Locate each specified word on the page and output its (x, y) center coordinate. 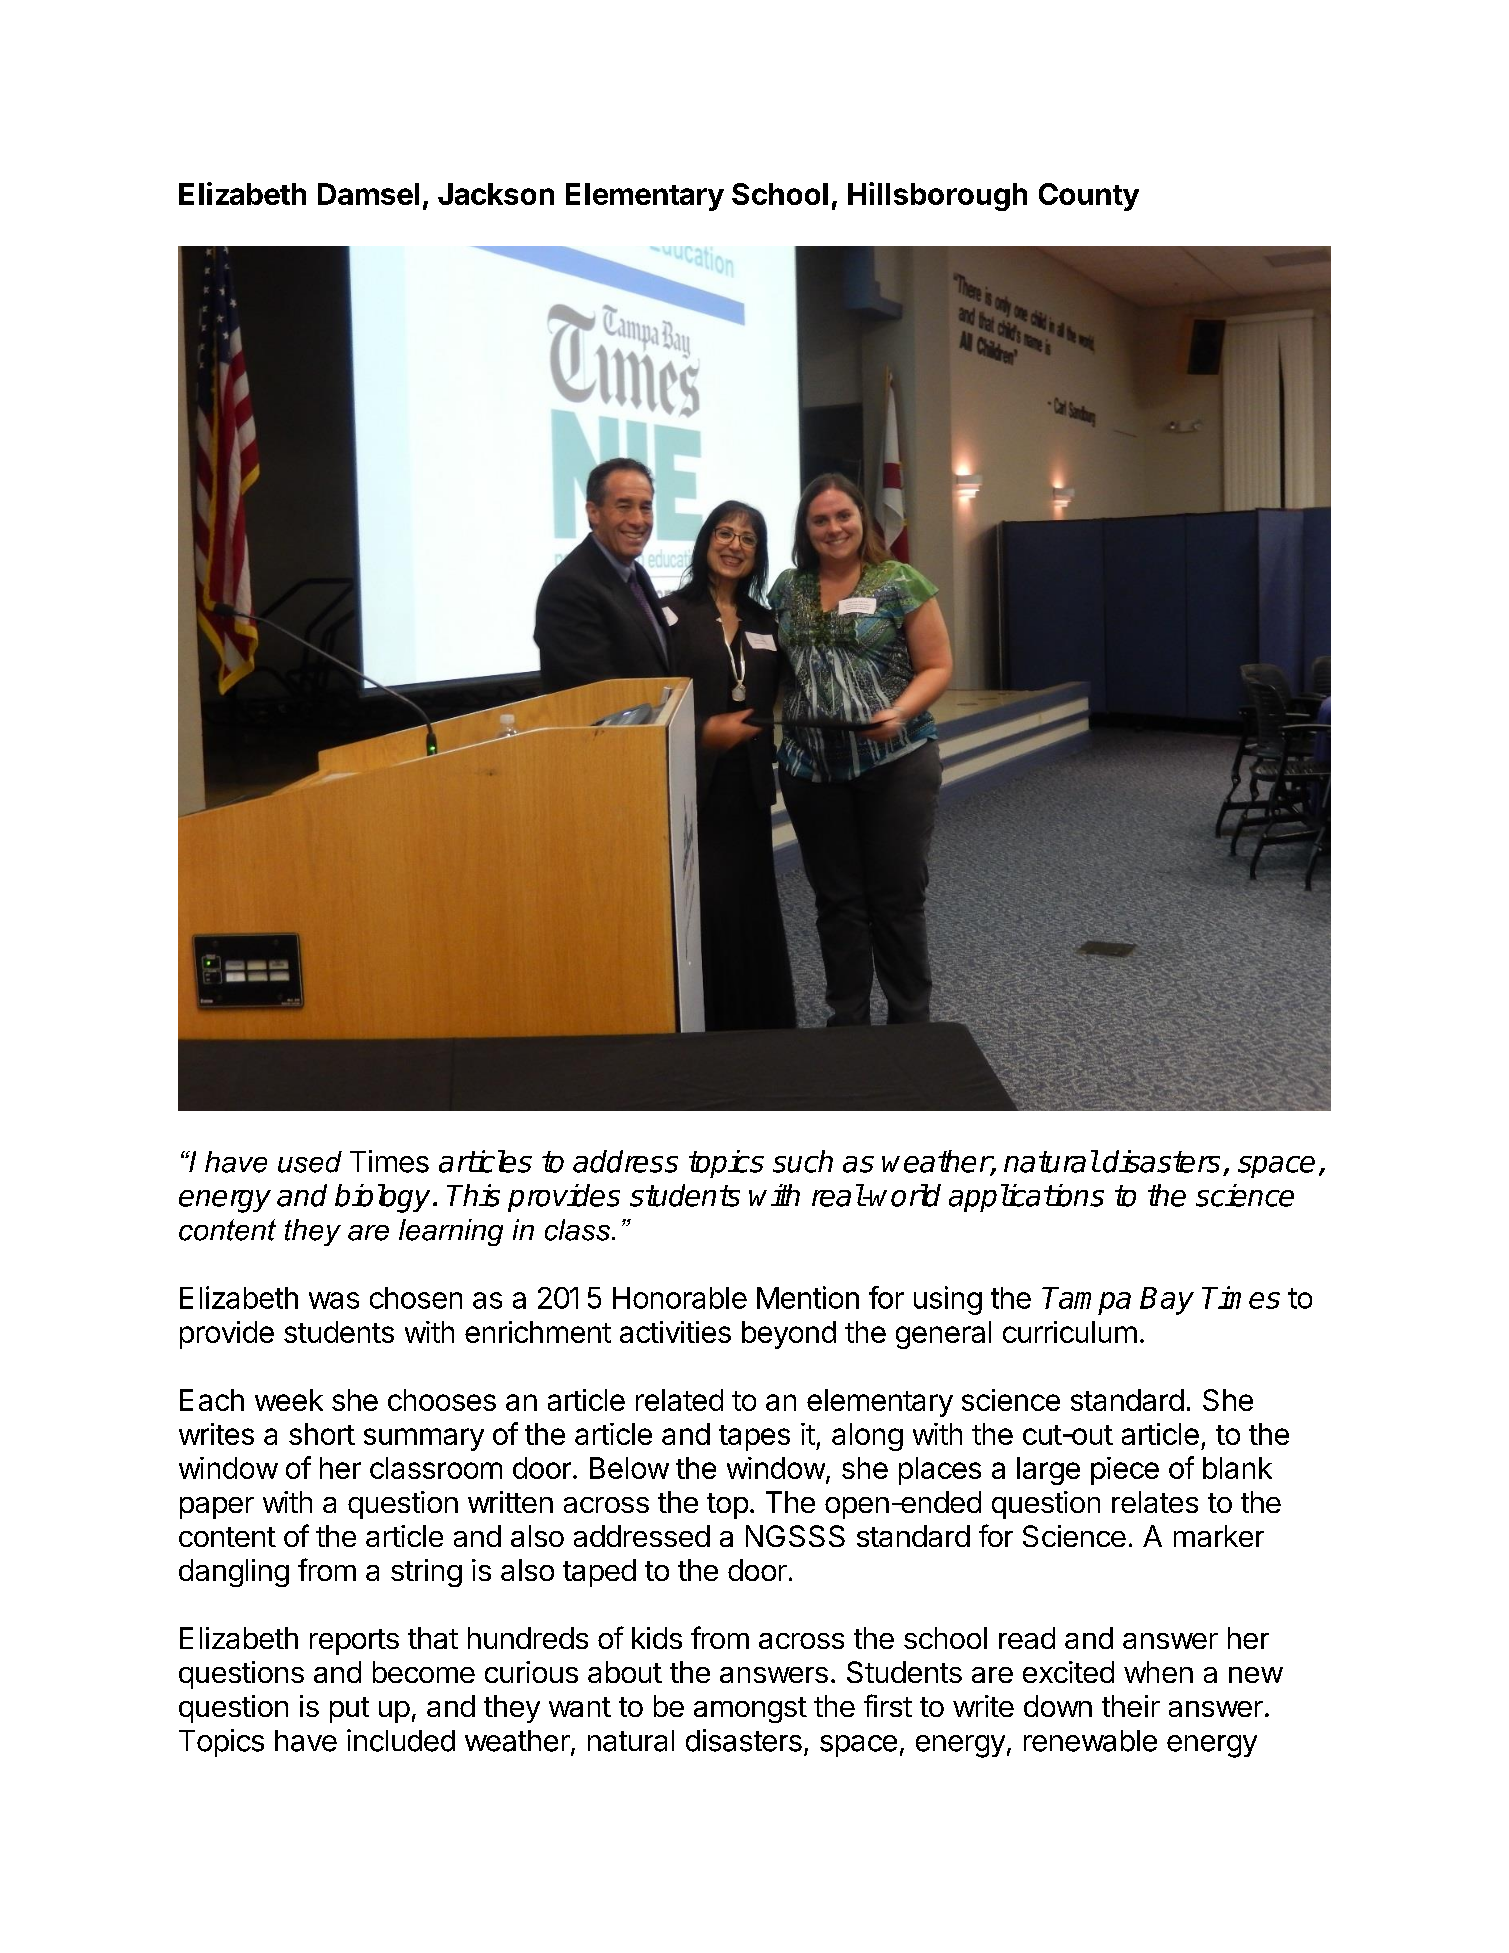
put (349, 1710)
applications (1026, 1198)
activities (675, 1332)
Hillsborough (937, 196)
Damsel (368, 194)
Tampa (1086, 1301)
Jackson (496, 194)
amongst (750, 1710)
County (1089, 197)
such (803, 1161)
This (473, 1195)
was (334, 1300)
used (310, 1162)
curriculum (1070, 1332)
